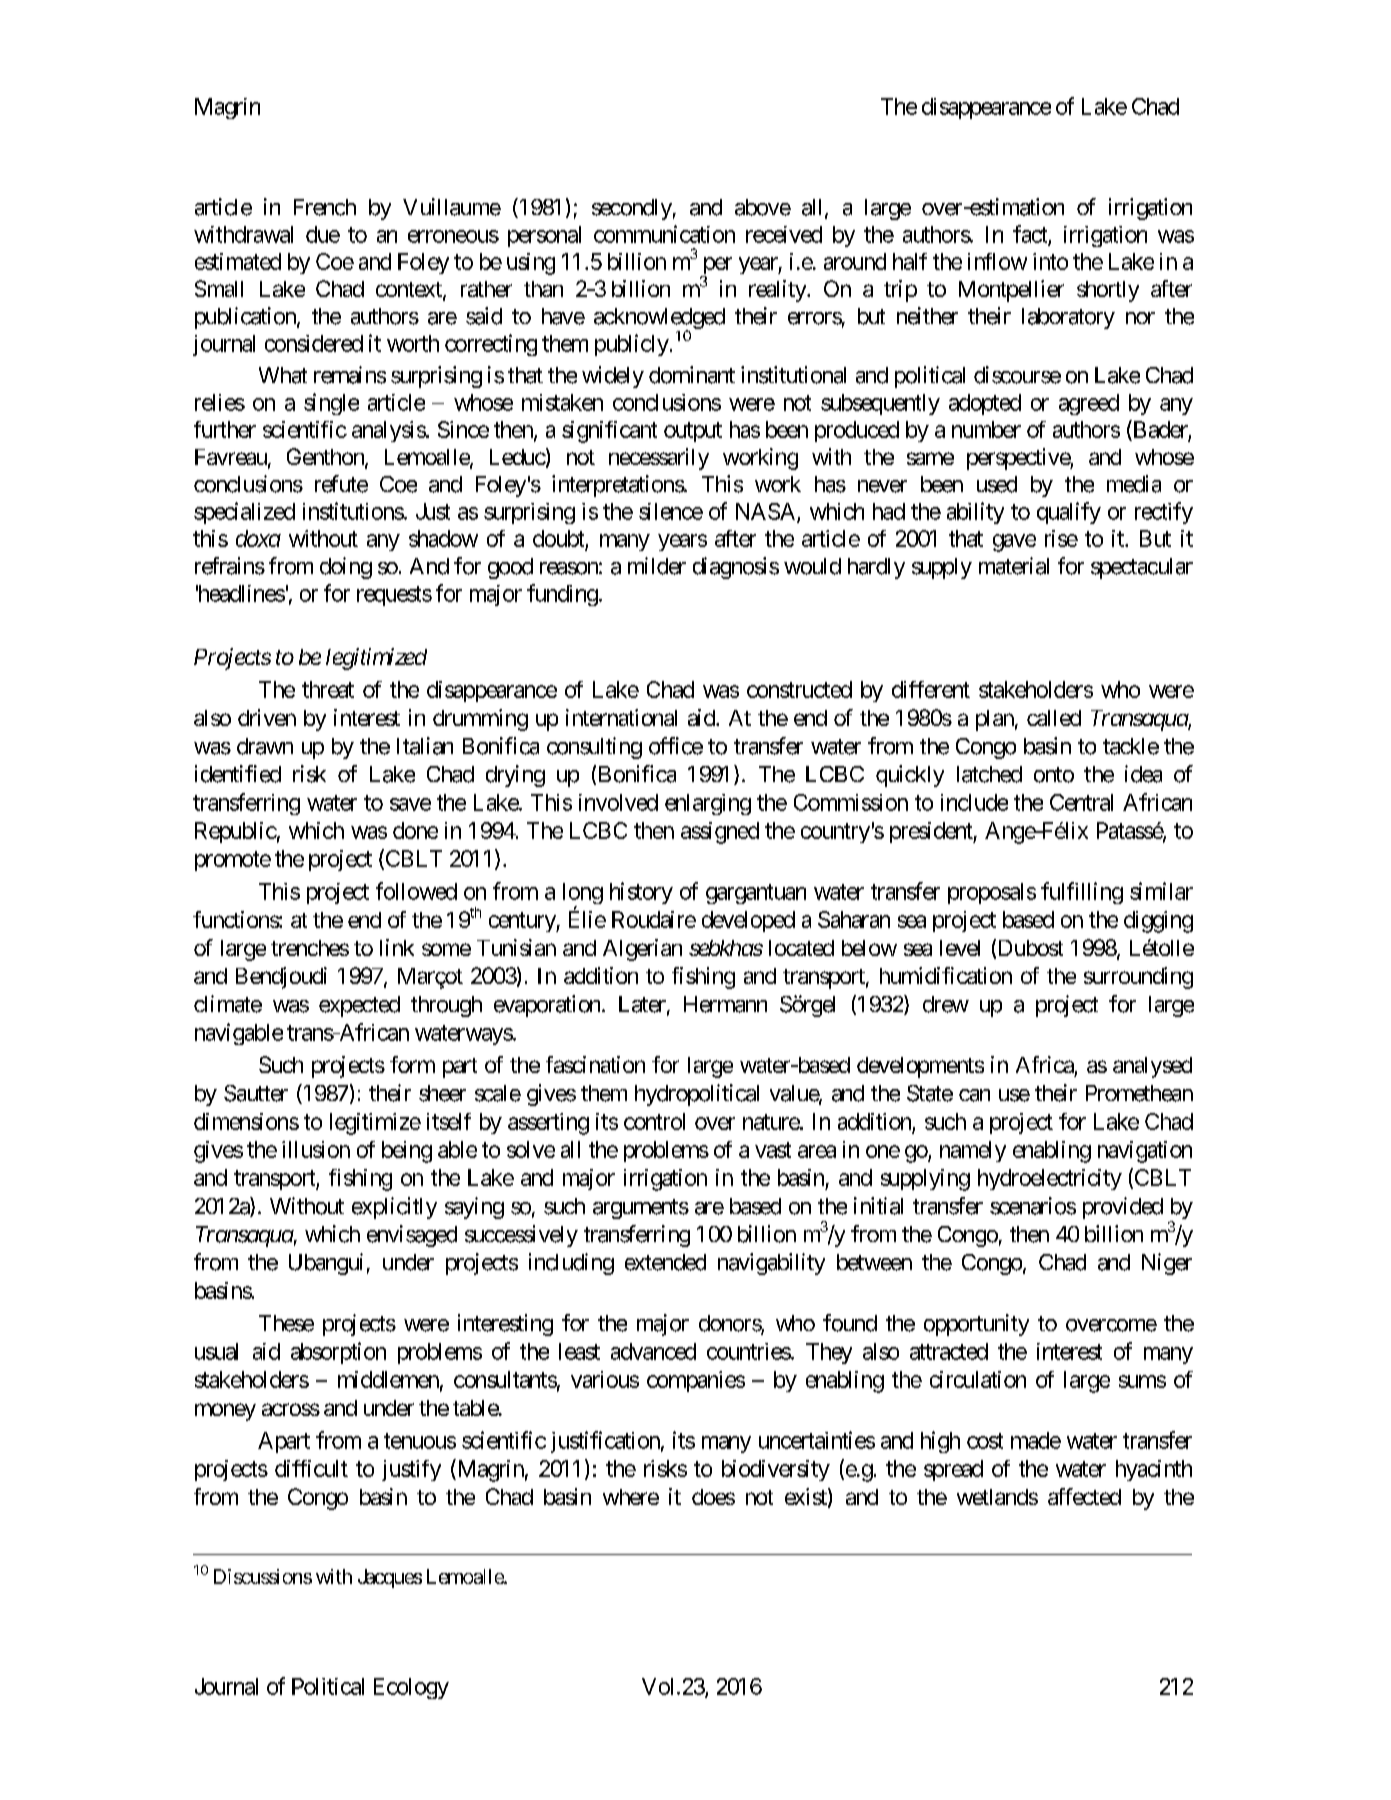 The height and width of the screenshot is (1800, 1391). What do you see at coordinates (776, 1470) in the screenshot?
I see `biodiversity` at bounding box center [776, 1470].
